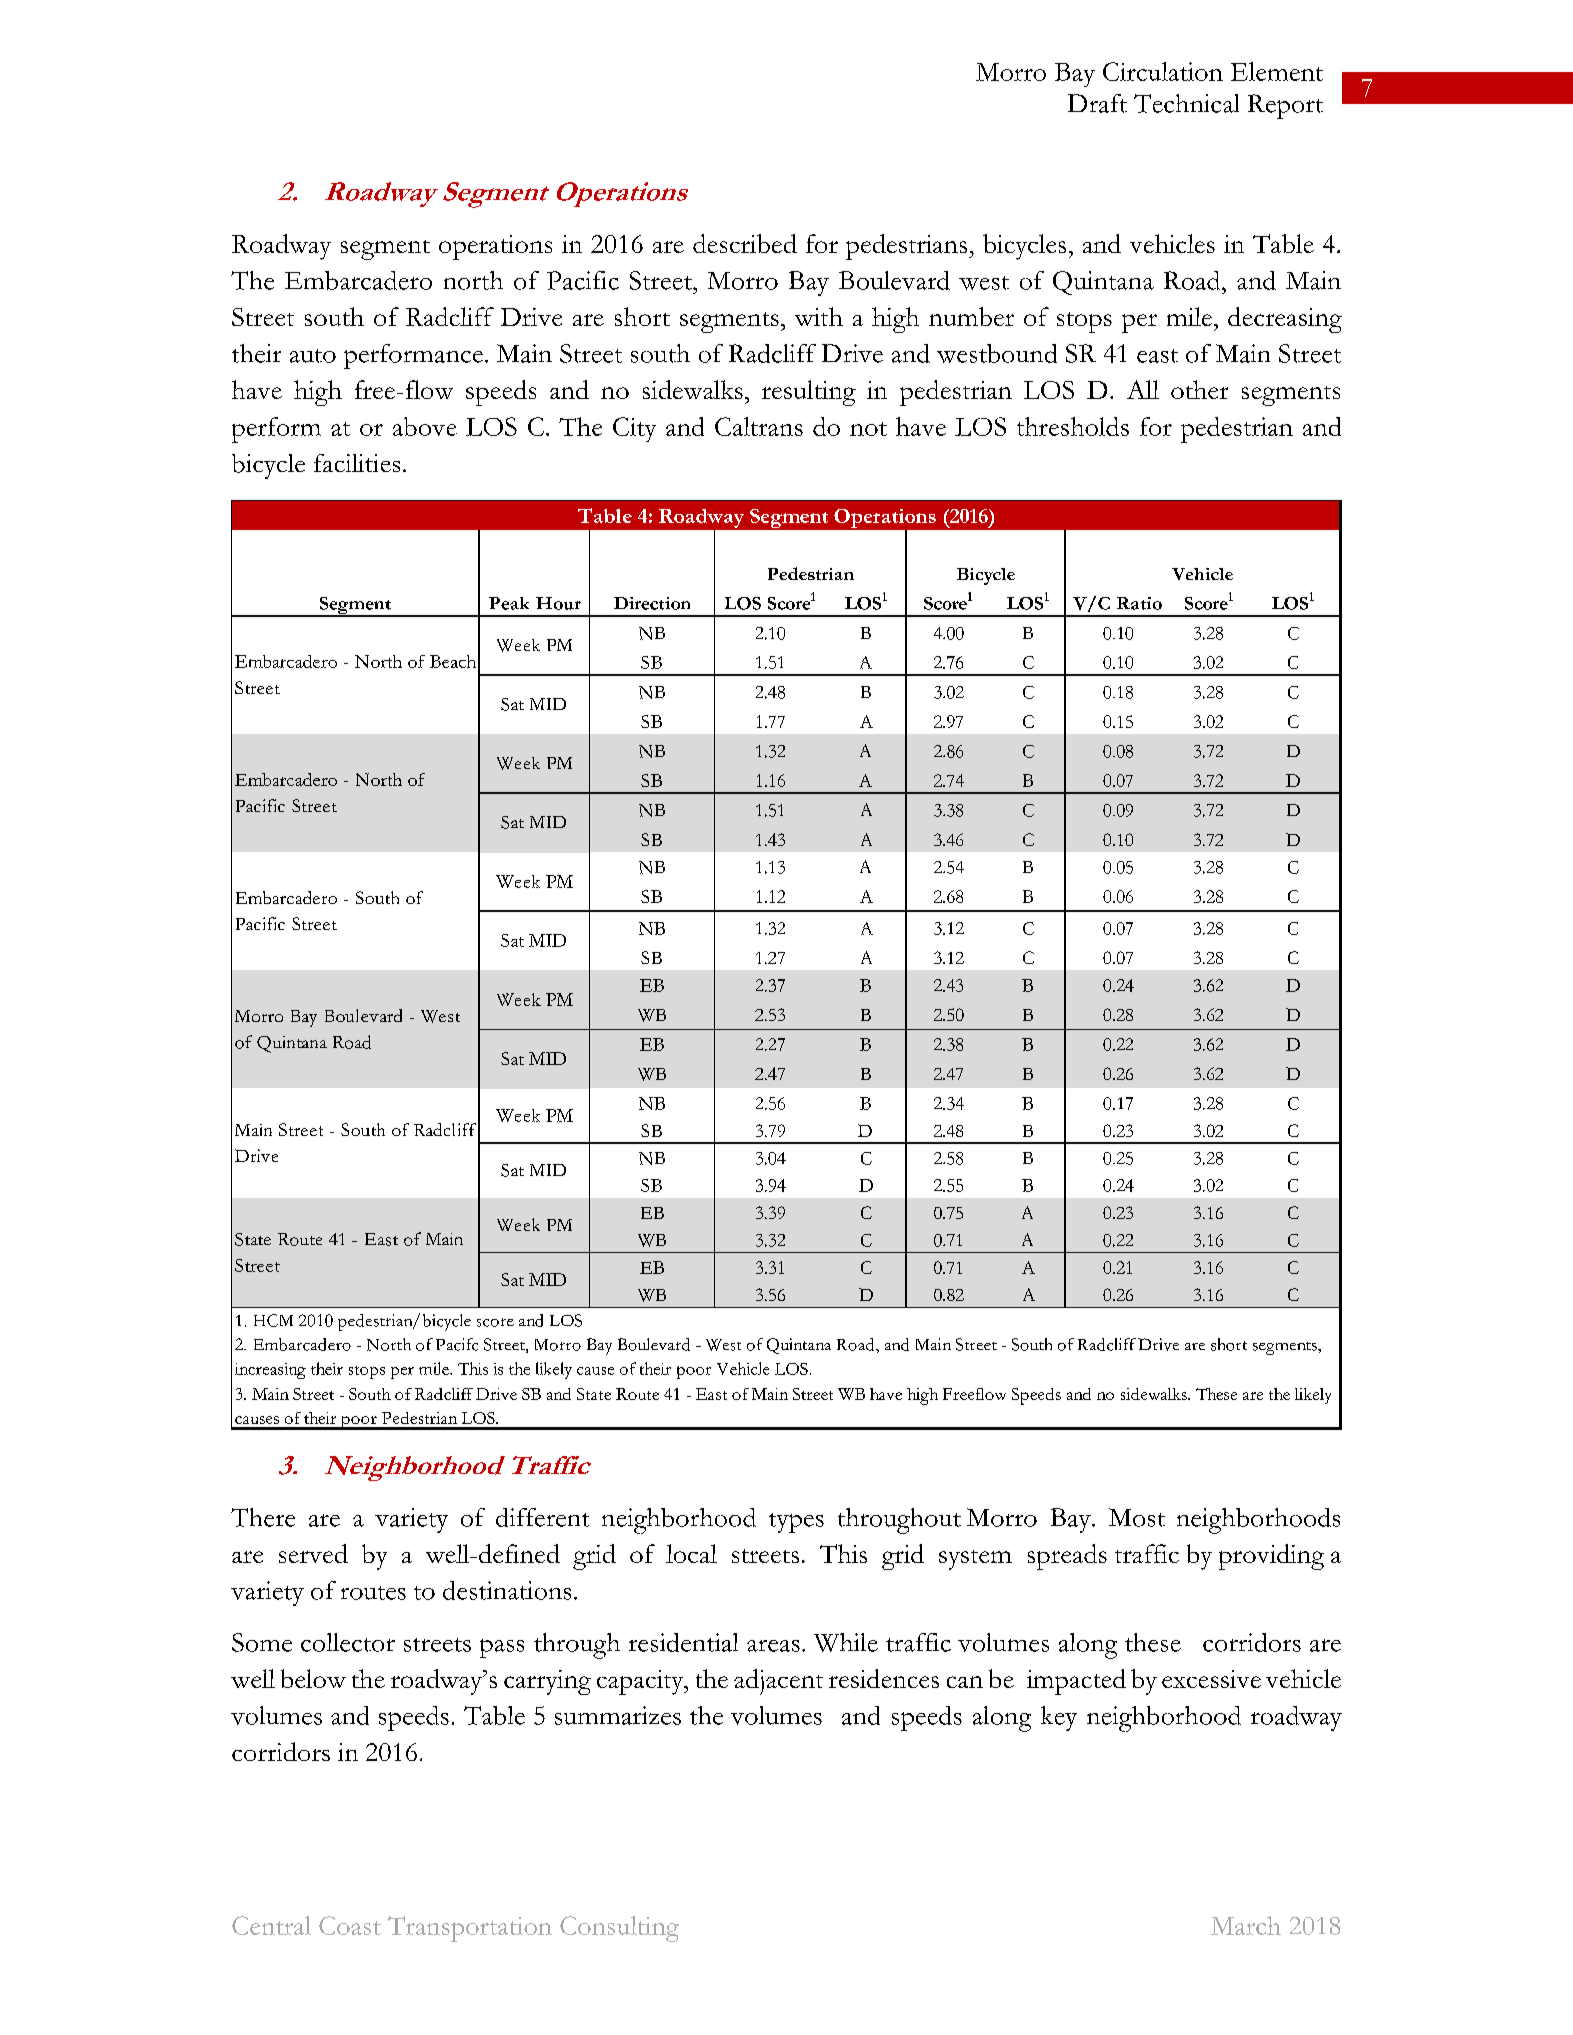 This screenshot has height=2035, width=1573. I want to click on Most, so click(1137, 1517).
